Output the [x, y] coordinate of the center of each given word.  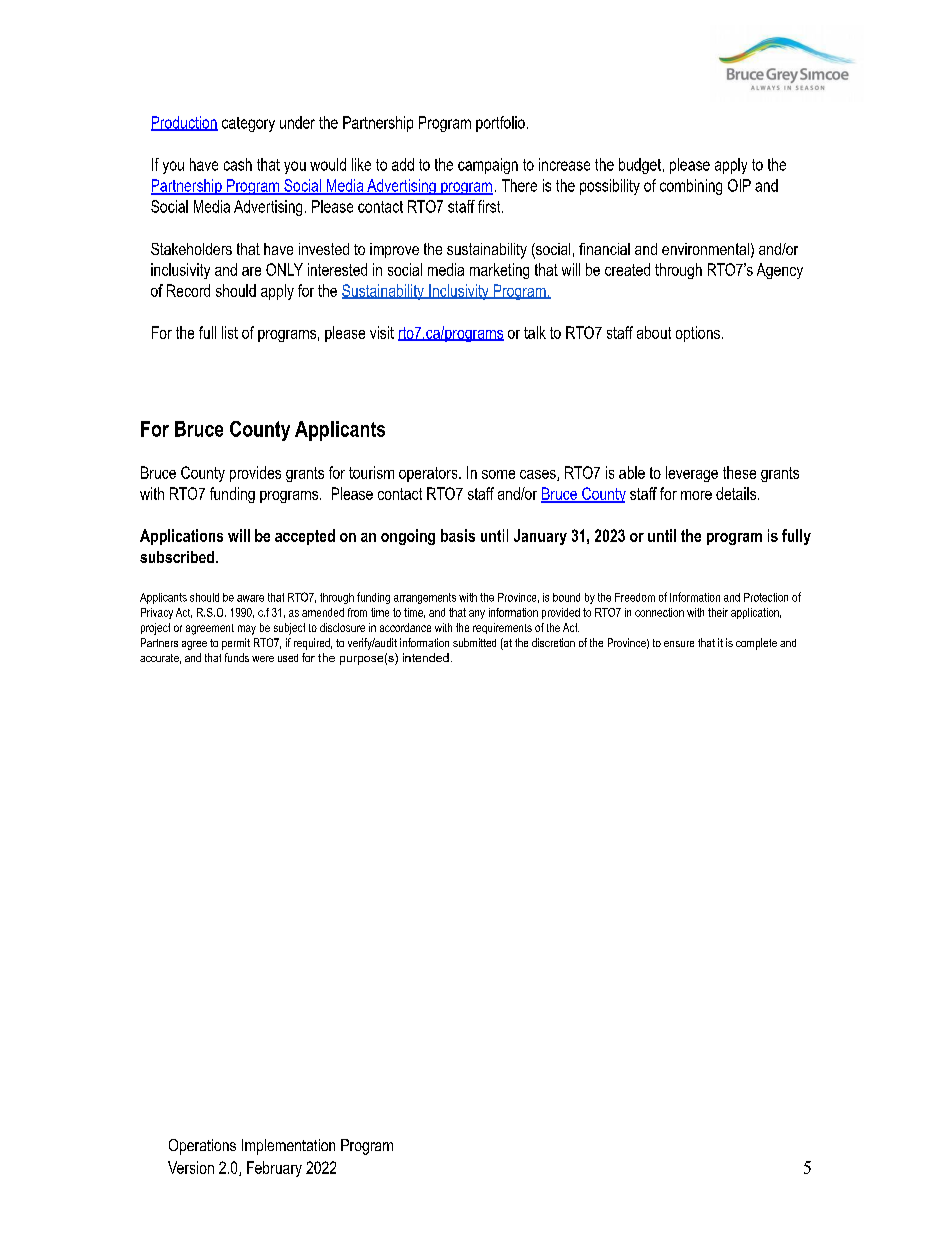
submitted [474, 642]
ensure [679, 644]
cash [238, 164]
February [274, 1169]
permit [236, 644]
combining [691, 187]
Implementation [288, 1147]
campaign [488, 166]
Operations [202, 1147]
